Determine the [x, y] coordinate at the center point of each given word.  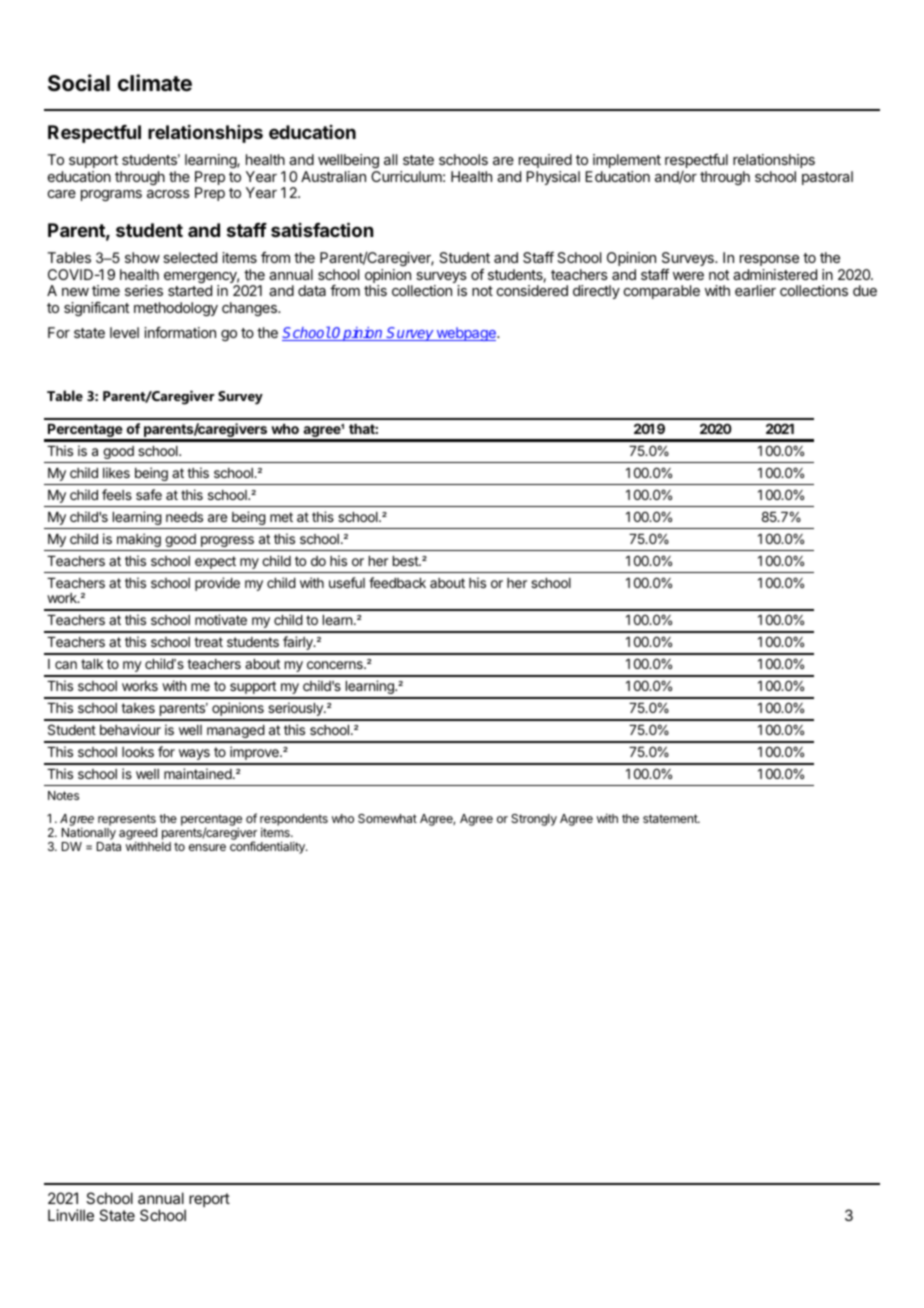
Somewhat [387, 818]
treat [208, 642]
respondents [294, 821]
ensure [207, 847]
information [180, 332]
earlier [755, 290]
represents [127, 821]
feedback [397, 582]
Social [79, 83]
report [209, 1200]
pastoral [827, 178]
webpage [466, 334]
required [545, 161]
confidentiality [268, 847]
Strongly [534, 820]
